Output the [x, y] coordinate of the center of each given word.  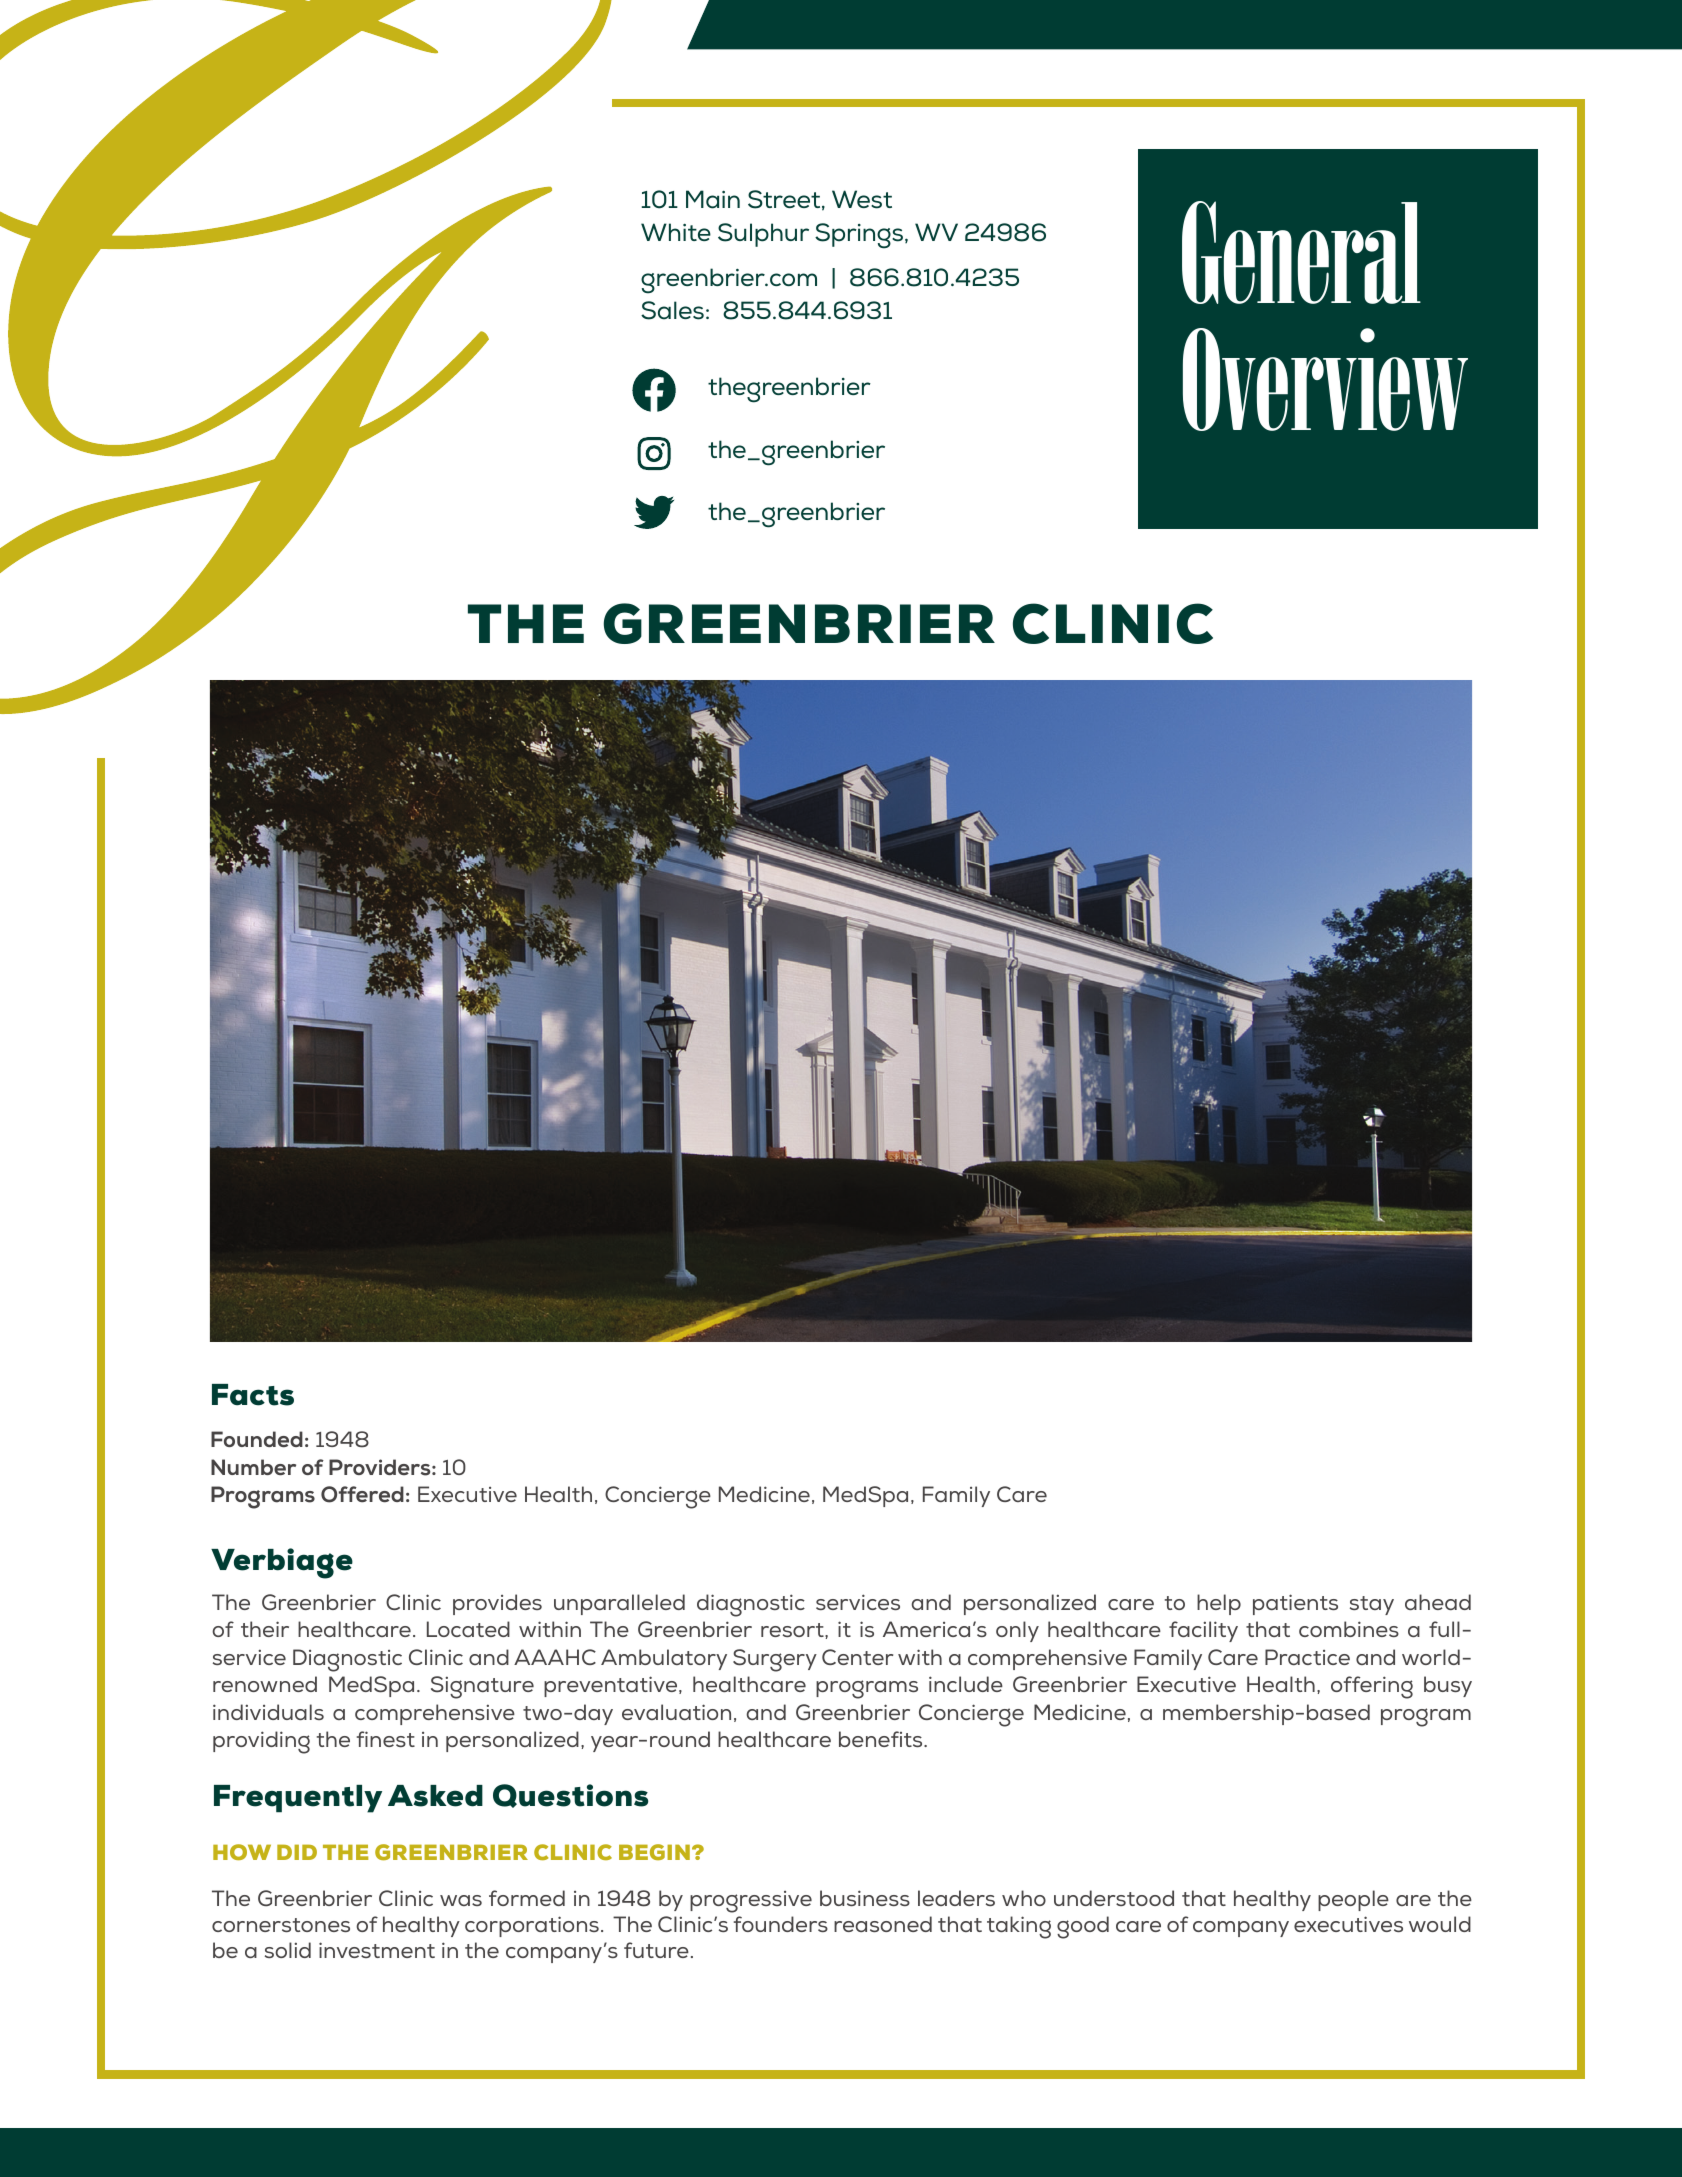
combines [1349, 1629]
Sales [672, 310]
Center [857, 1657]
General [1301, 252]
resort [793, 1630]
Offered [362, 1494]
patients [1295, 1604]
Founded [257, 1439]
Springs [860, 236]
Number [253, 1467]
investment [377, 1950]
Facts [253, 1395]
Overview [1325, 379]
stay [1372, 1605]
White [676, 232]
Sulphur [763, 235]
